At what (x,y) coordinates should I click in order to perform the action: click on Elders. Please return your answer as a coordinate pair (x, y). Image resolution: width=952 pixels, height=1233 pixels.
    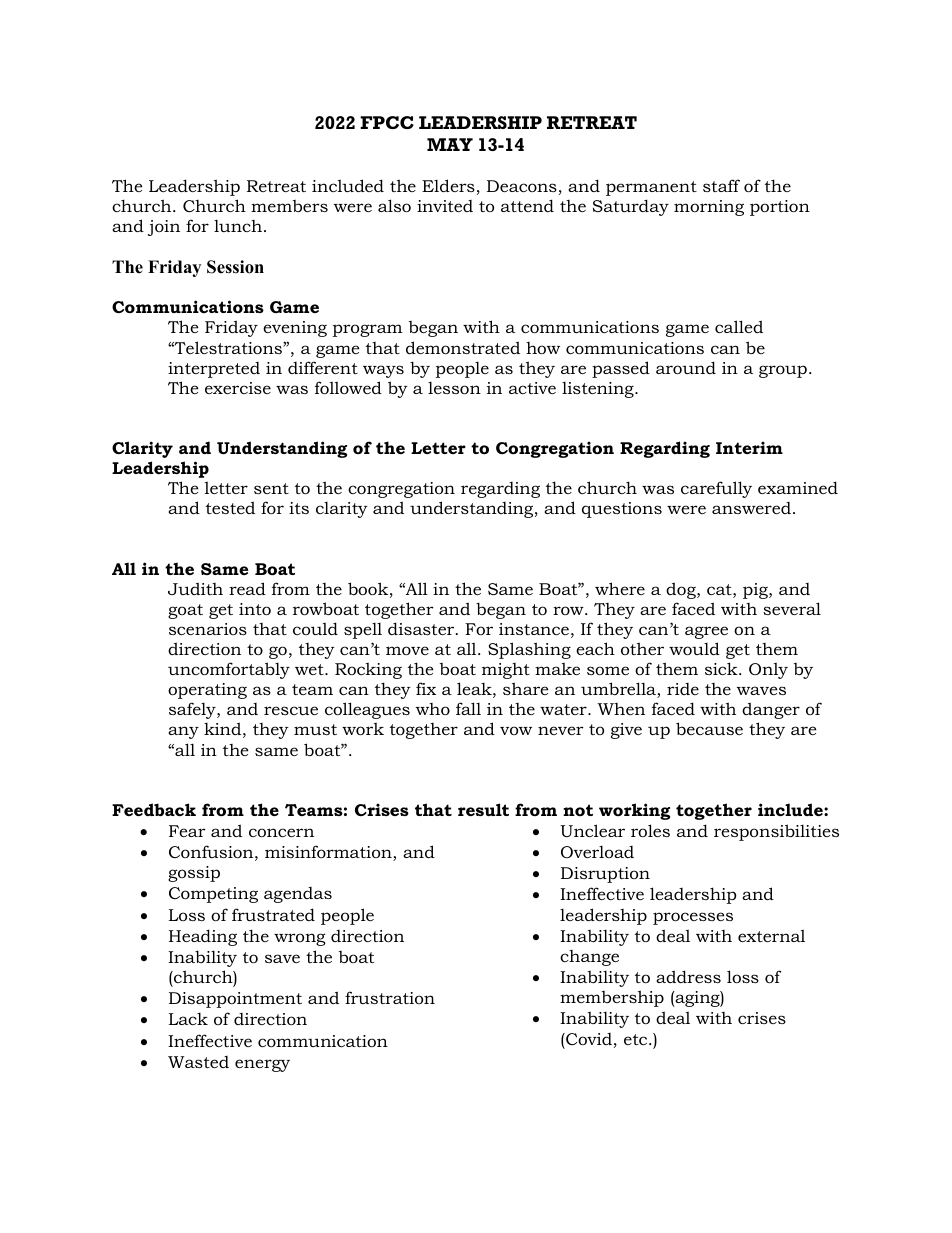
    Looking at the image, I should click on (448, 185).
